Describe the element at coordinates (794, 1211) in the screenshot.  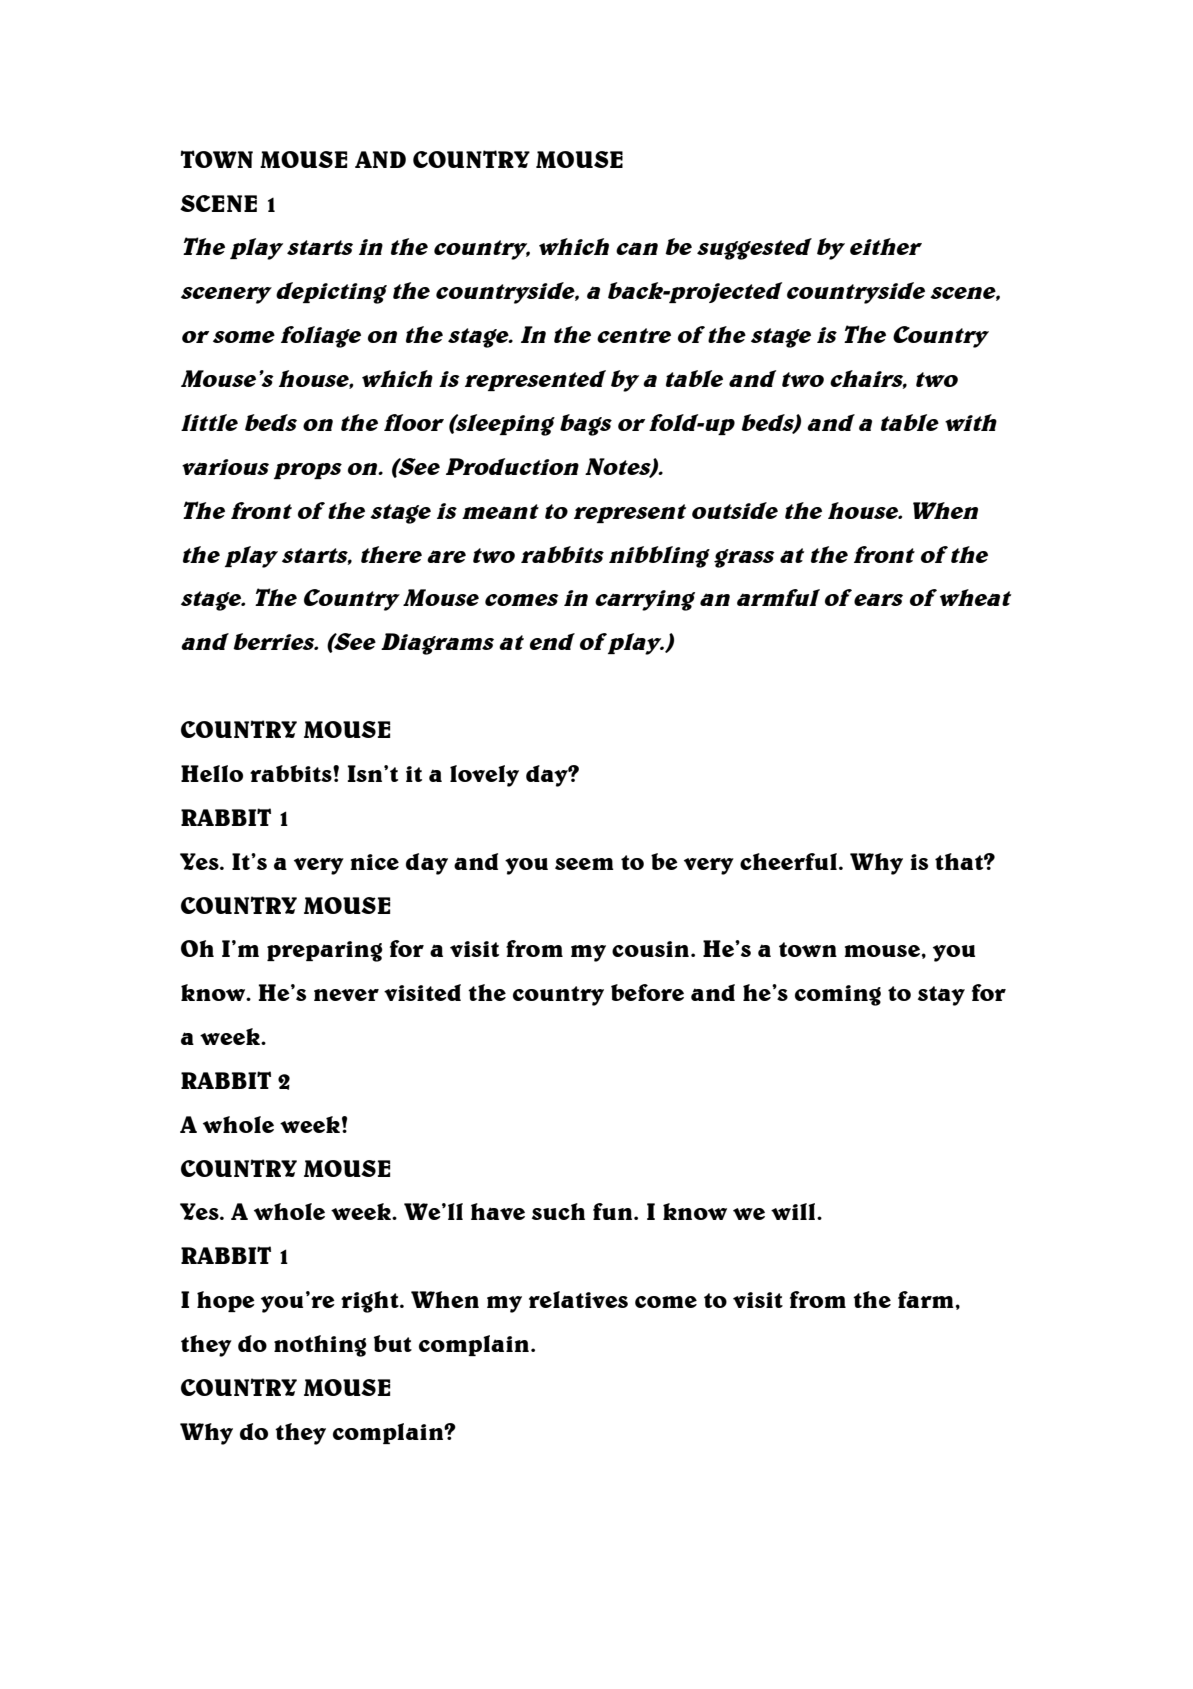
I see `will` at that location.
